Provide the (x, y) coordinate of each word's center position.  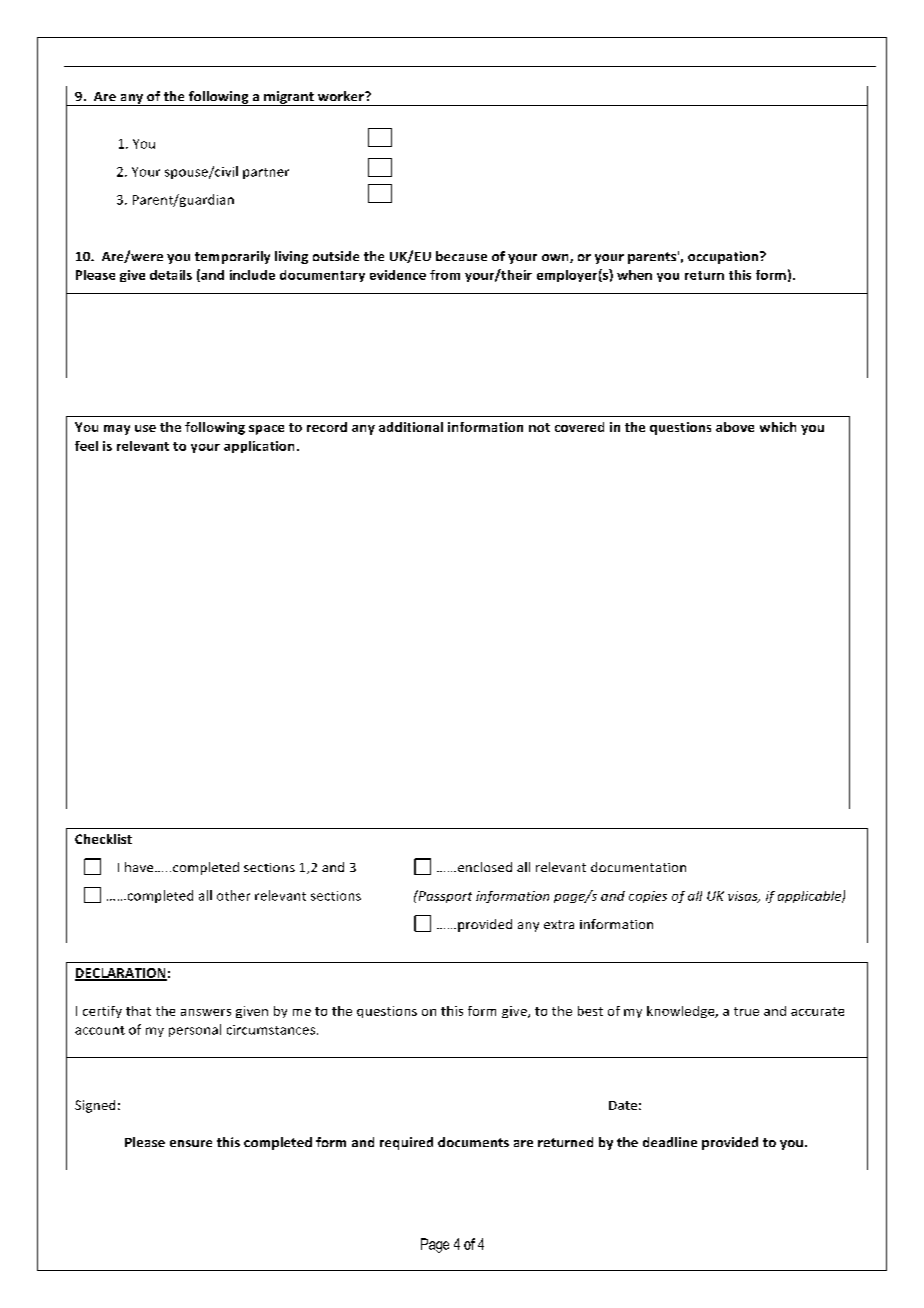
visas (744, 897)
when (634, 275)
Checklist (103, 839)
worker (342, 96)
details (171, 275)
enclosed (483, 867)
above (735, 427)
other (233, 895)
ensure (191, 1143)
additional (411, 427)
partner (266, 173)
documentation (638, 867)
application (259, 447)
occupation (724, 257)
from (445, 275)
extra (559, 924)
